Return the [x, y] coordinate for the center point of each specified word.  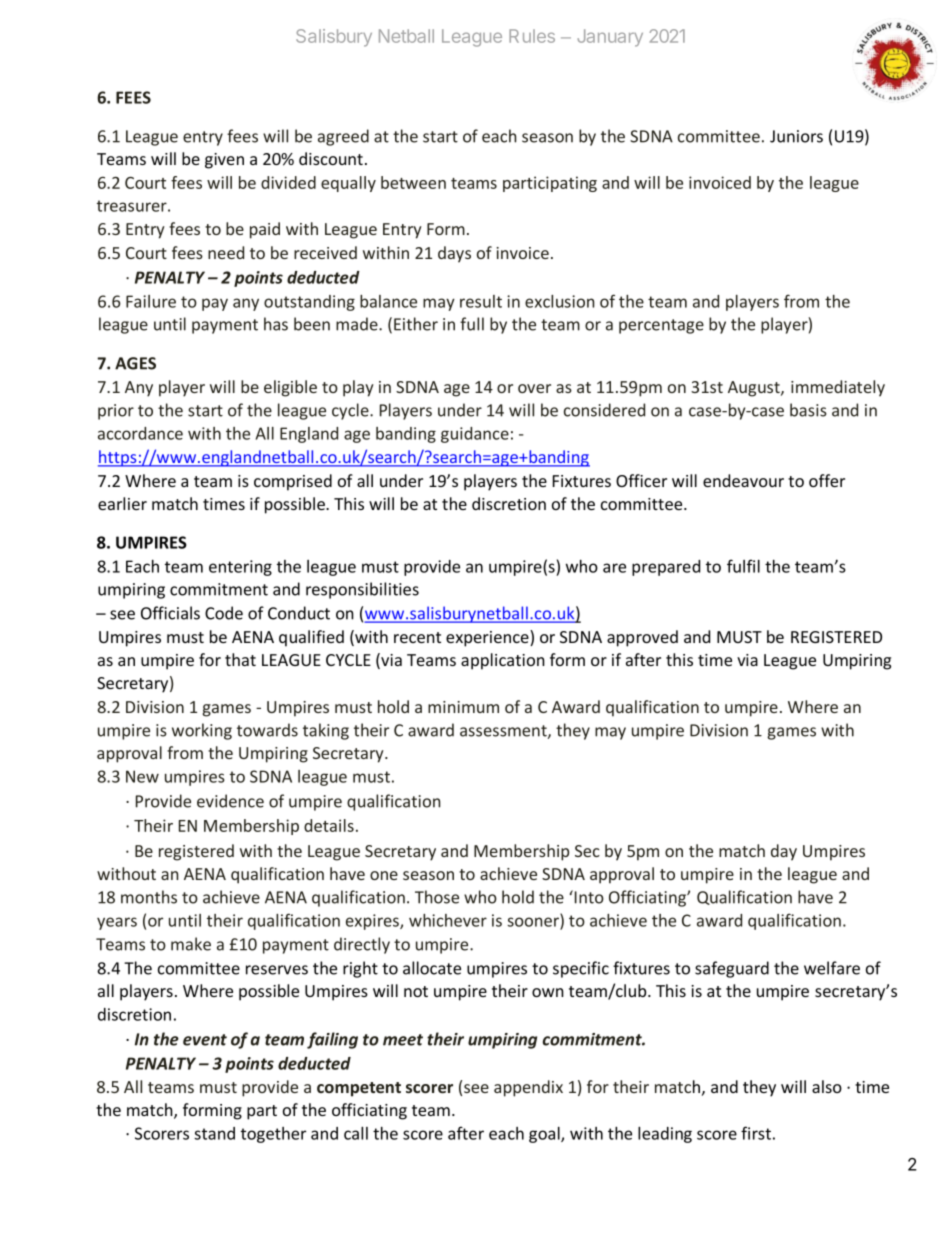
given [224, 161]
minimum [463, 707]
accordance [140, 433]
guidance [475, 435]
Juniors [796, 136]
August [755, 389]
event [205, 1040]
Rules [532, 36]
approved [642, 638]
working [202, 731]
